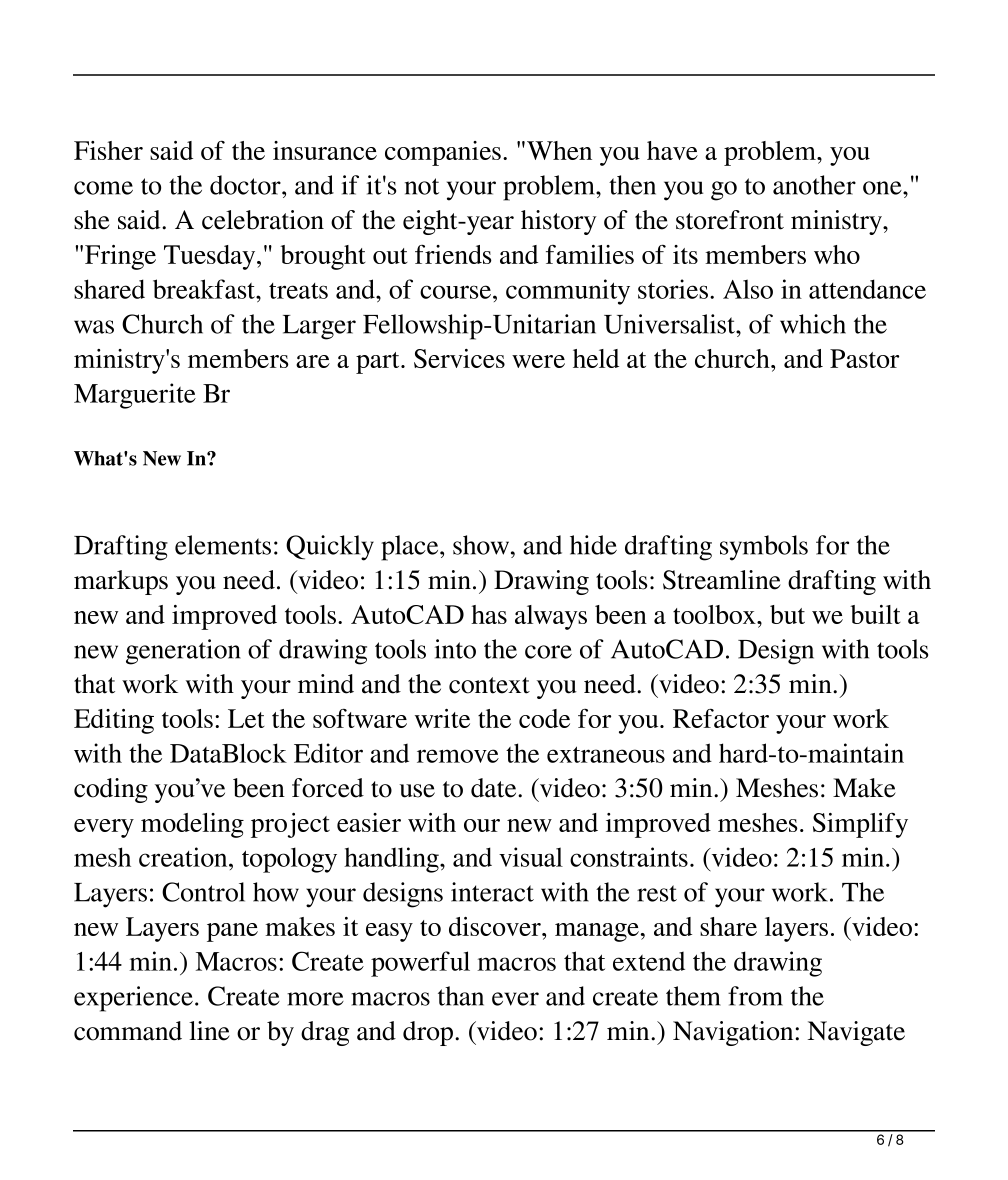 The width and height of the screenshot is (1008, 1180). What do you see at coordinates (133, 999) in the screenshot?
I see `experience` at bounding box center [133, 999].
